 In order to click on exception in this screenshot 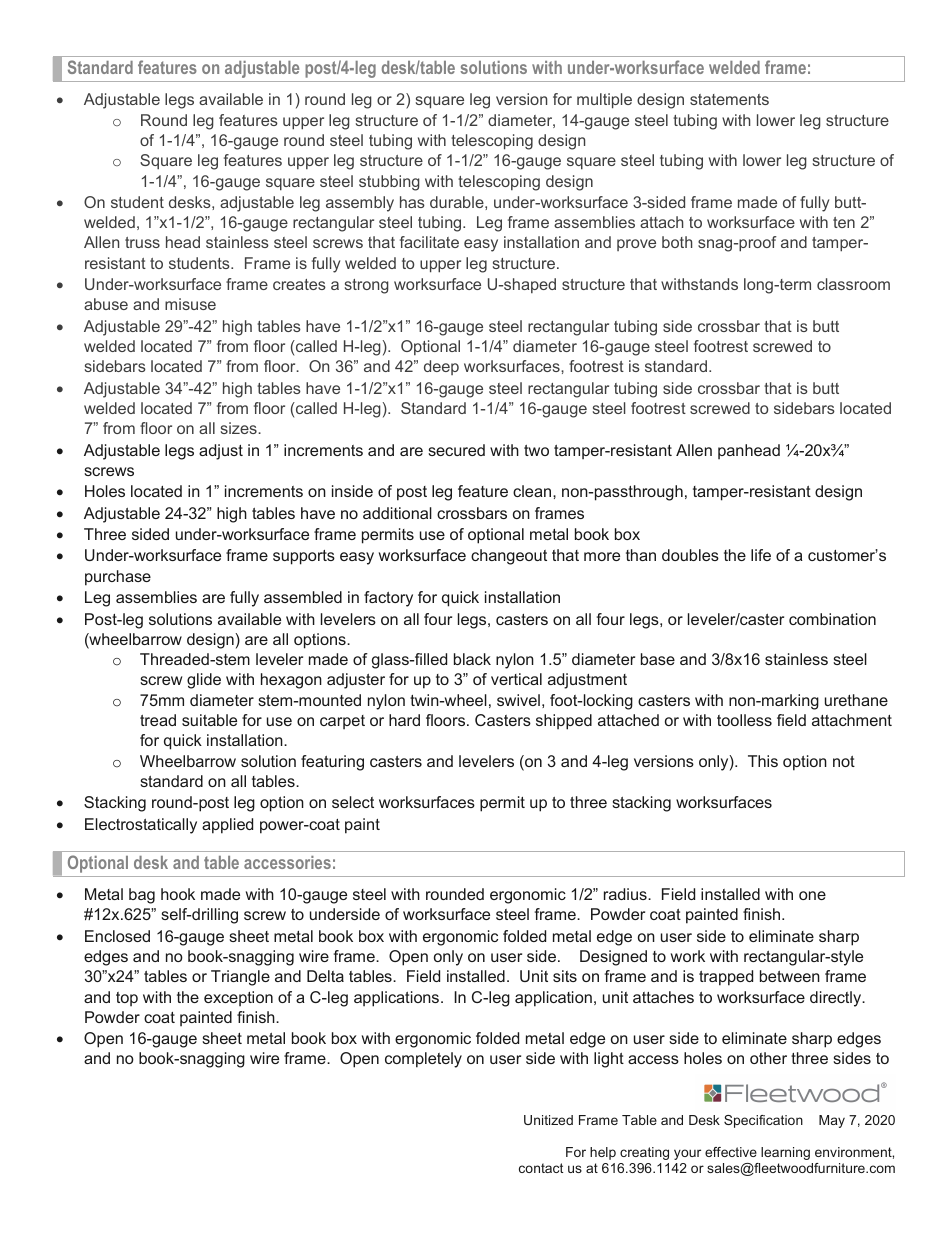, I will do `click(238, 998)`.
